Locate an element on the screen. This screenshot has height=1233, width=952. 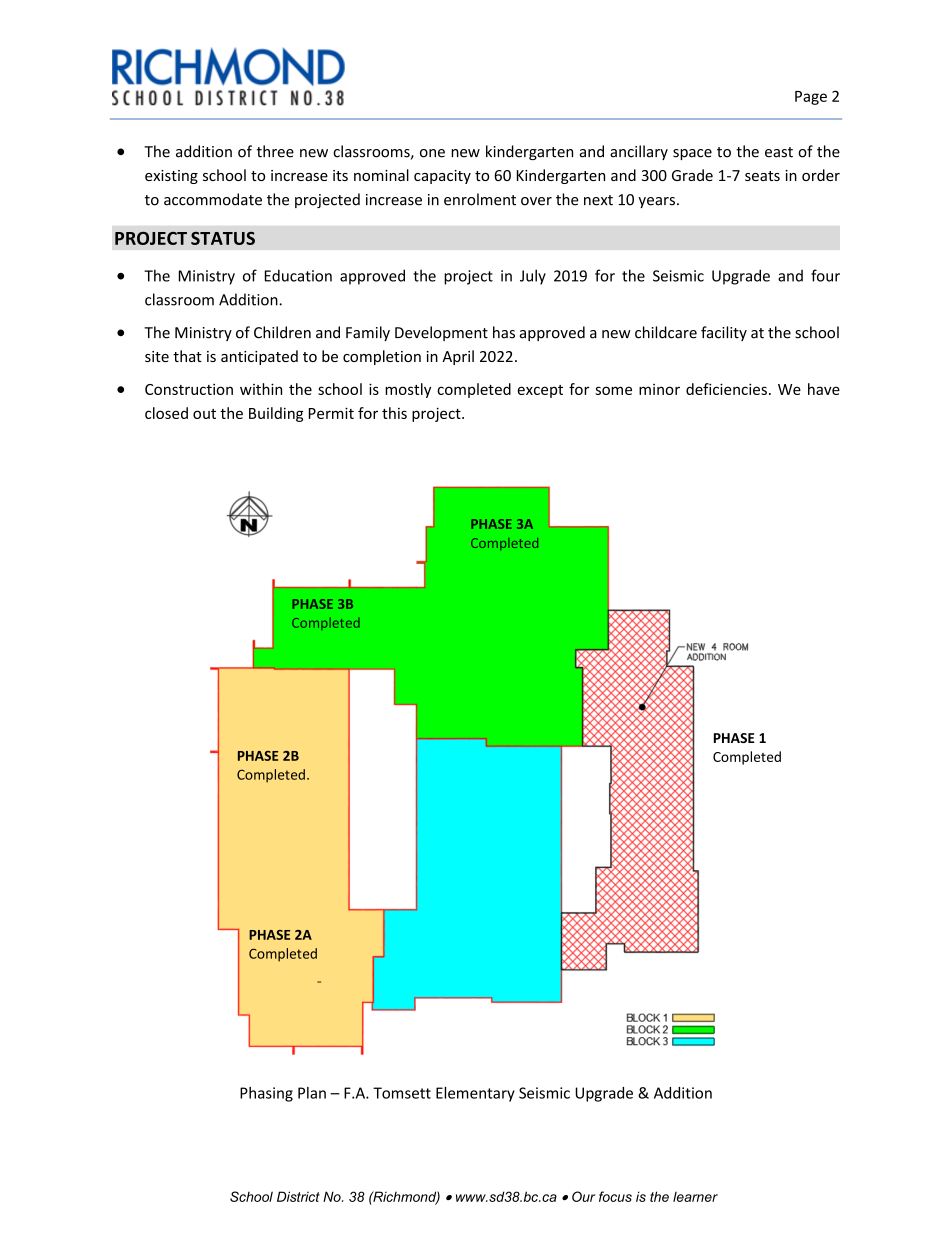
learner is located at coordinates (695, 1197).
